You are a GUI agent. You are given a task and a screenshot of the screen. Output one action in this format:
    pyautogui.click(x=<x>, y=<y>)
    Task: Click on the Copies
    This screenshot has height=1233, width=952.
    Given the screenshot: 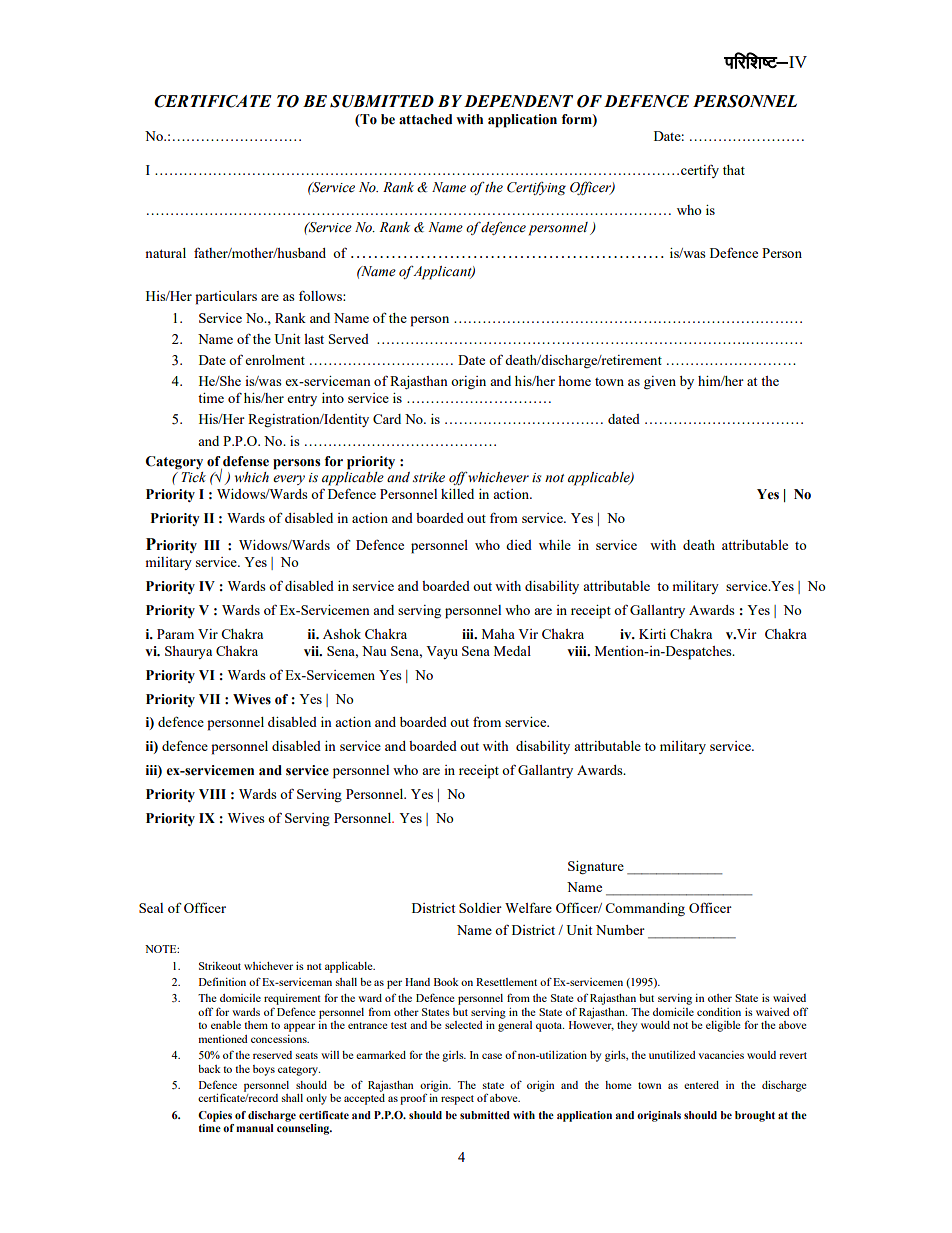 What is the action you would take?
    pyautogui.click(x=215, y=1116)
